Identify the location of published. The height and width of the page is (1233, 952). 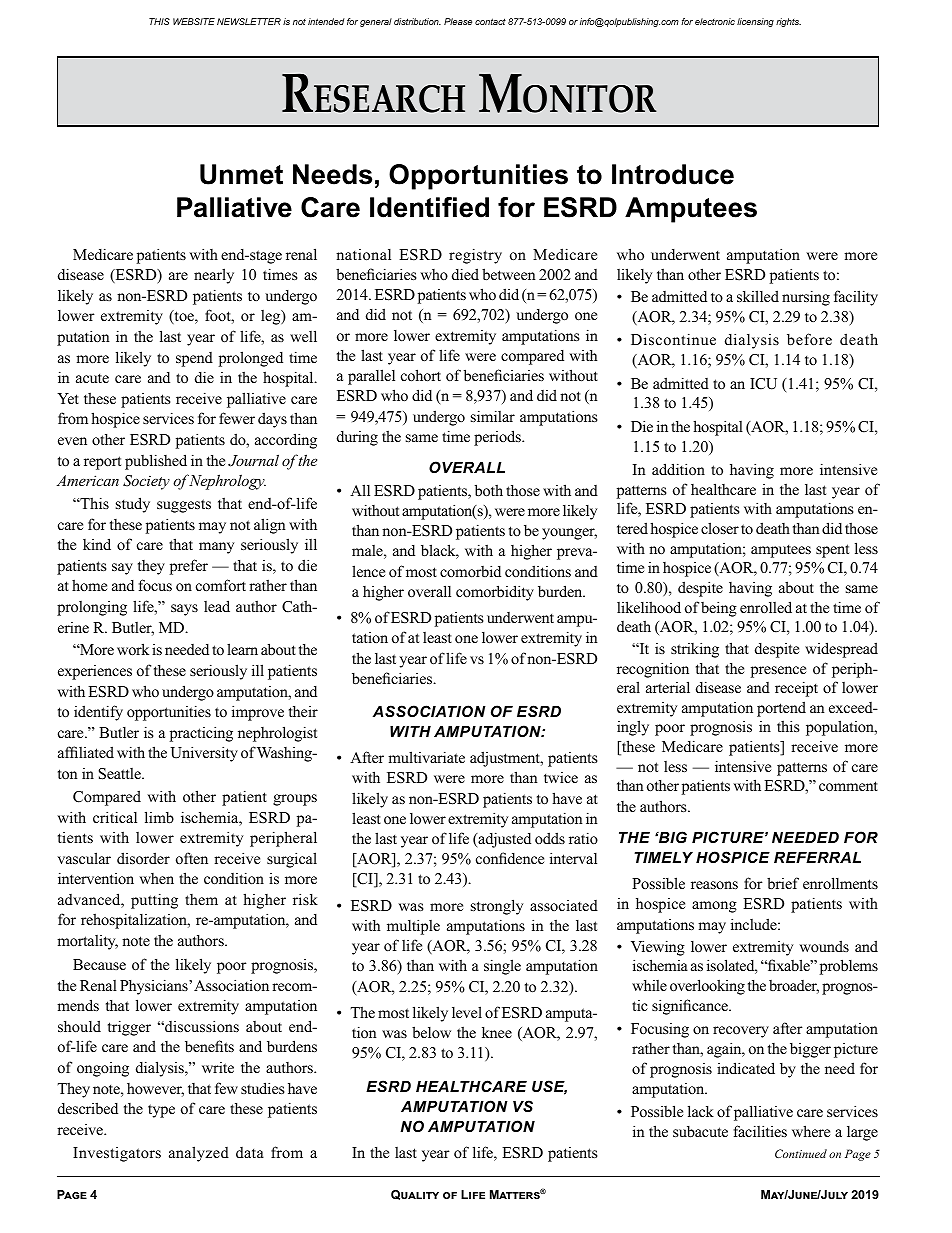
(156, 462).
